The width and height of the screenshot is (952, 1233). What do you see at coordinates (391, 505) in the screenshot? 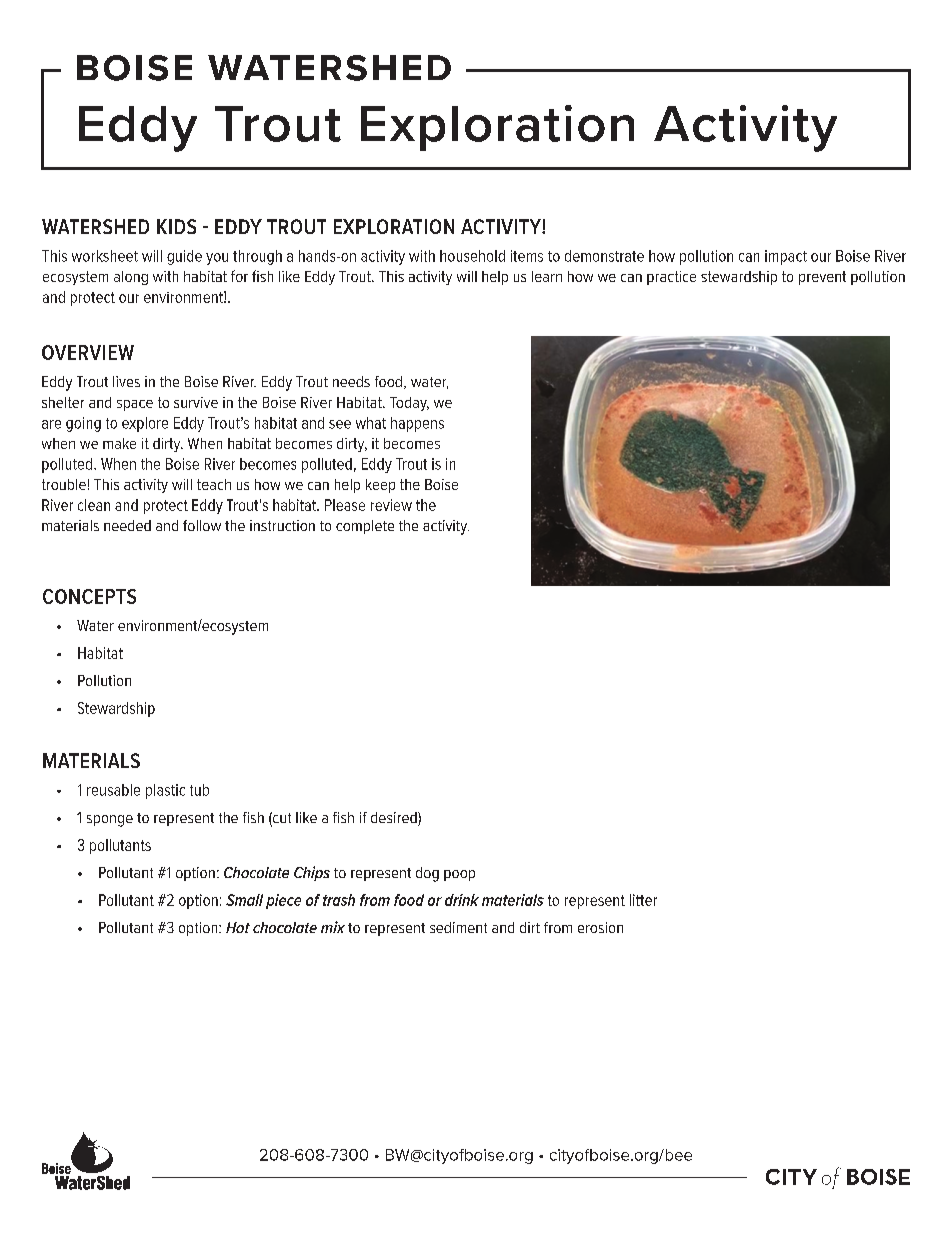
I see `review` at bounding box center [391, 505].
